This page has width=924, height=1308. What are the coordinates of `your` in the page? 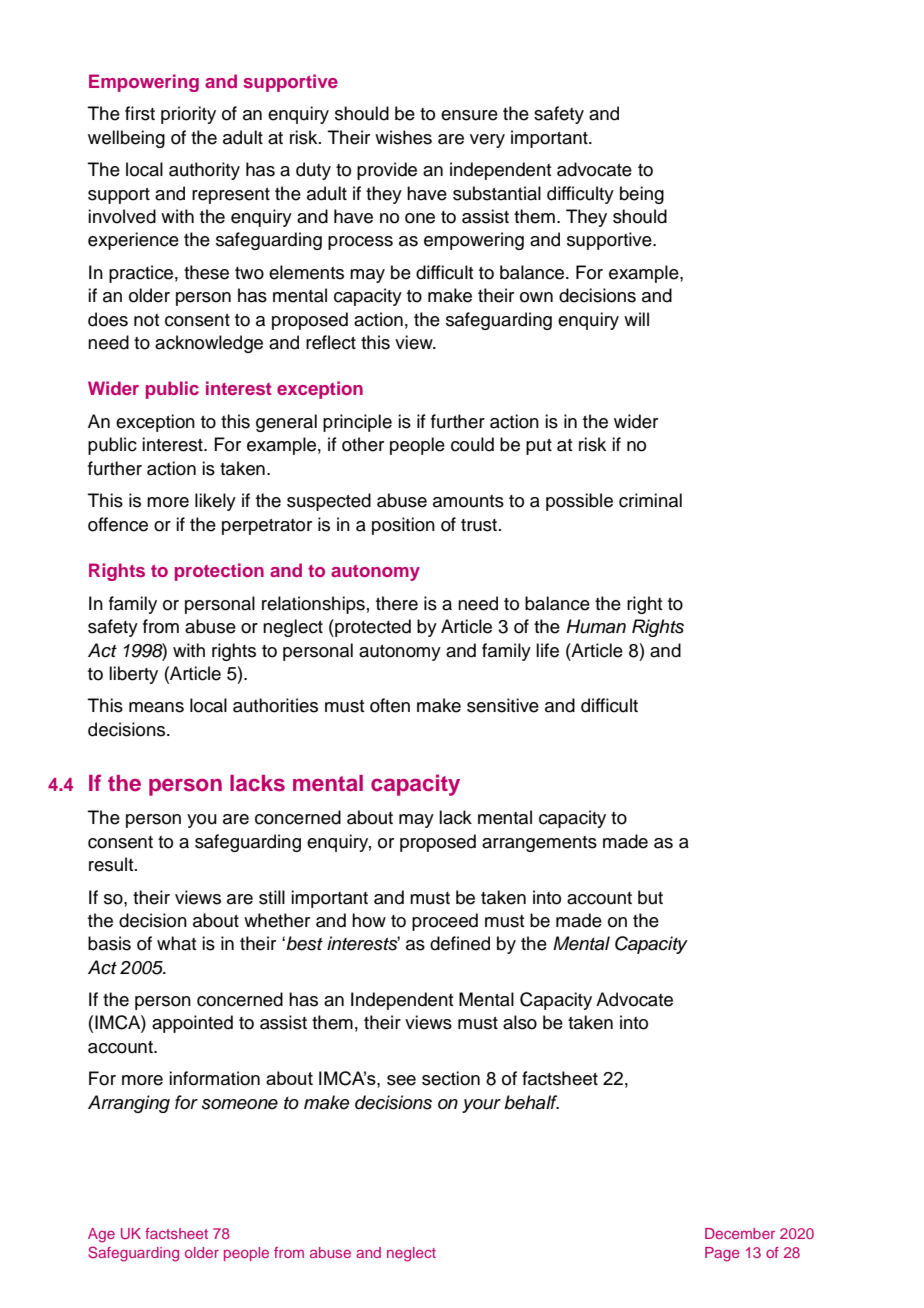 It's located at (481, 1106).
